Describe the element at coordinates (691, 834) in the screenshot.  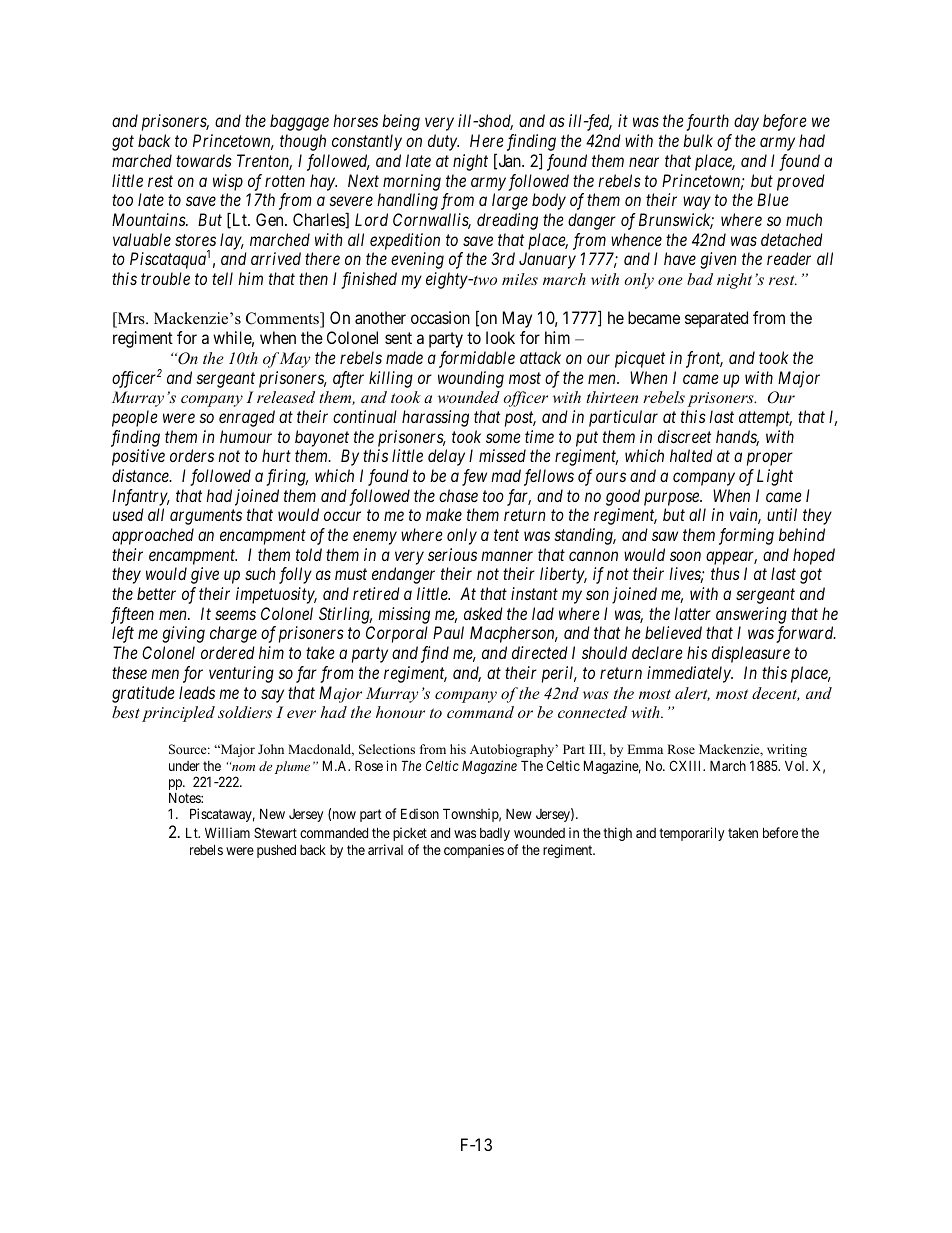
I see `temporarily` at that location.
